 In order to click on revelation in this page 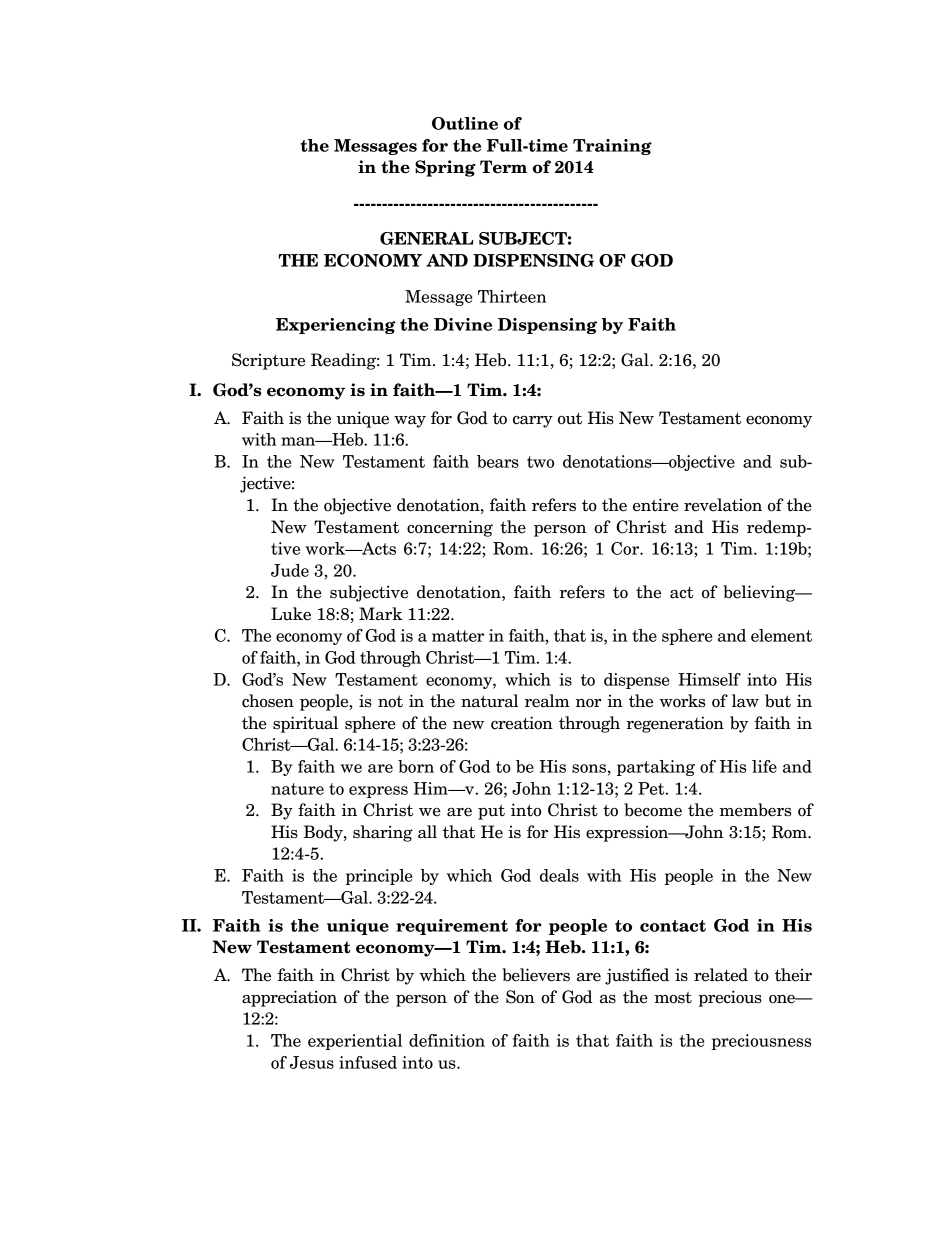, I will do `click(723, 505)`.
